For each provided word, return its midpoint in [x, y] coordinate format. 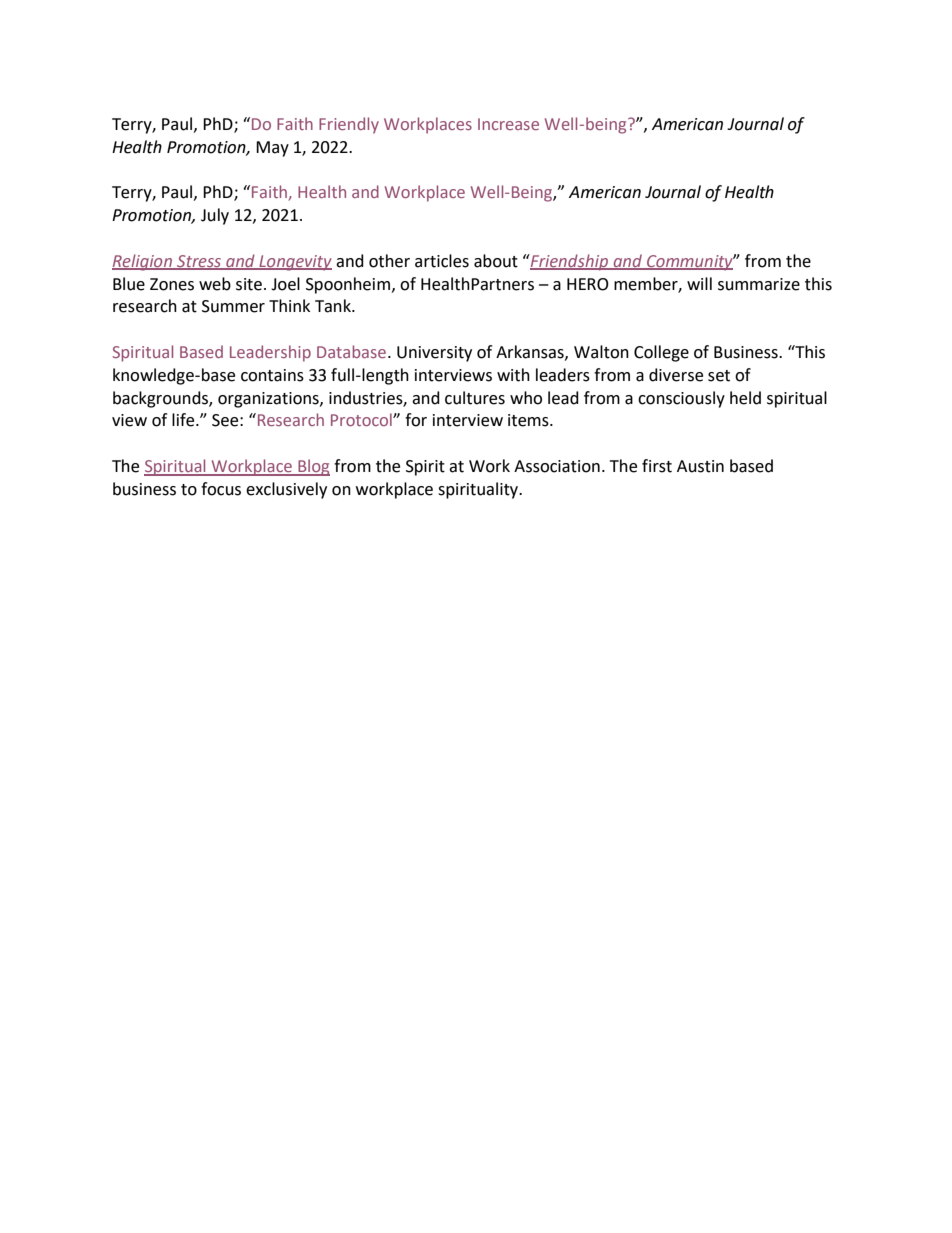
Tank [334, 306]
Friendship [569, 262]
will [699, 283]
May [272, 149]
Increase [508, 124]
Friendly [349, 125]
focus [221, 489]
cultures [475, 398]
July [215, 216]
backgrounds [161, 399]
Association [557, 466]
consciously [681, 399]
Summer [233, 306]
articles [442, 261]
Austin [700, 466]
